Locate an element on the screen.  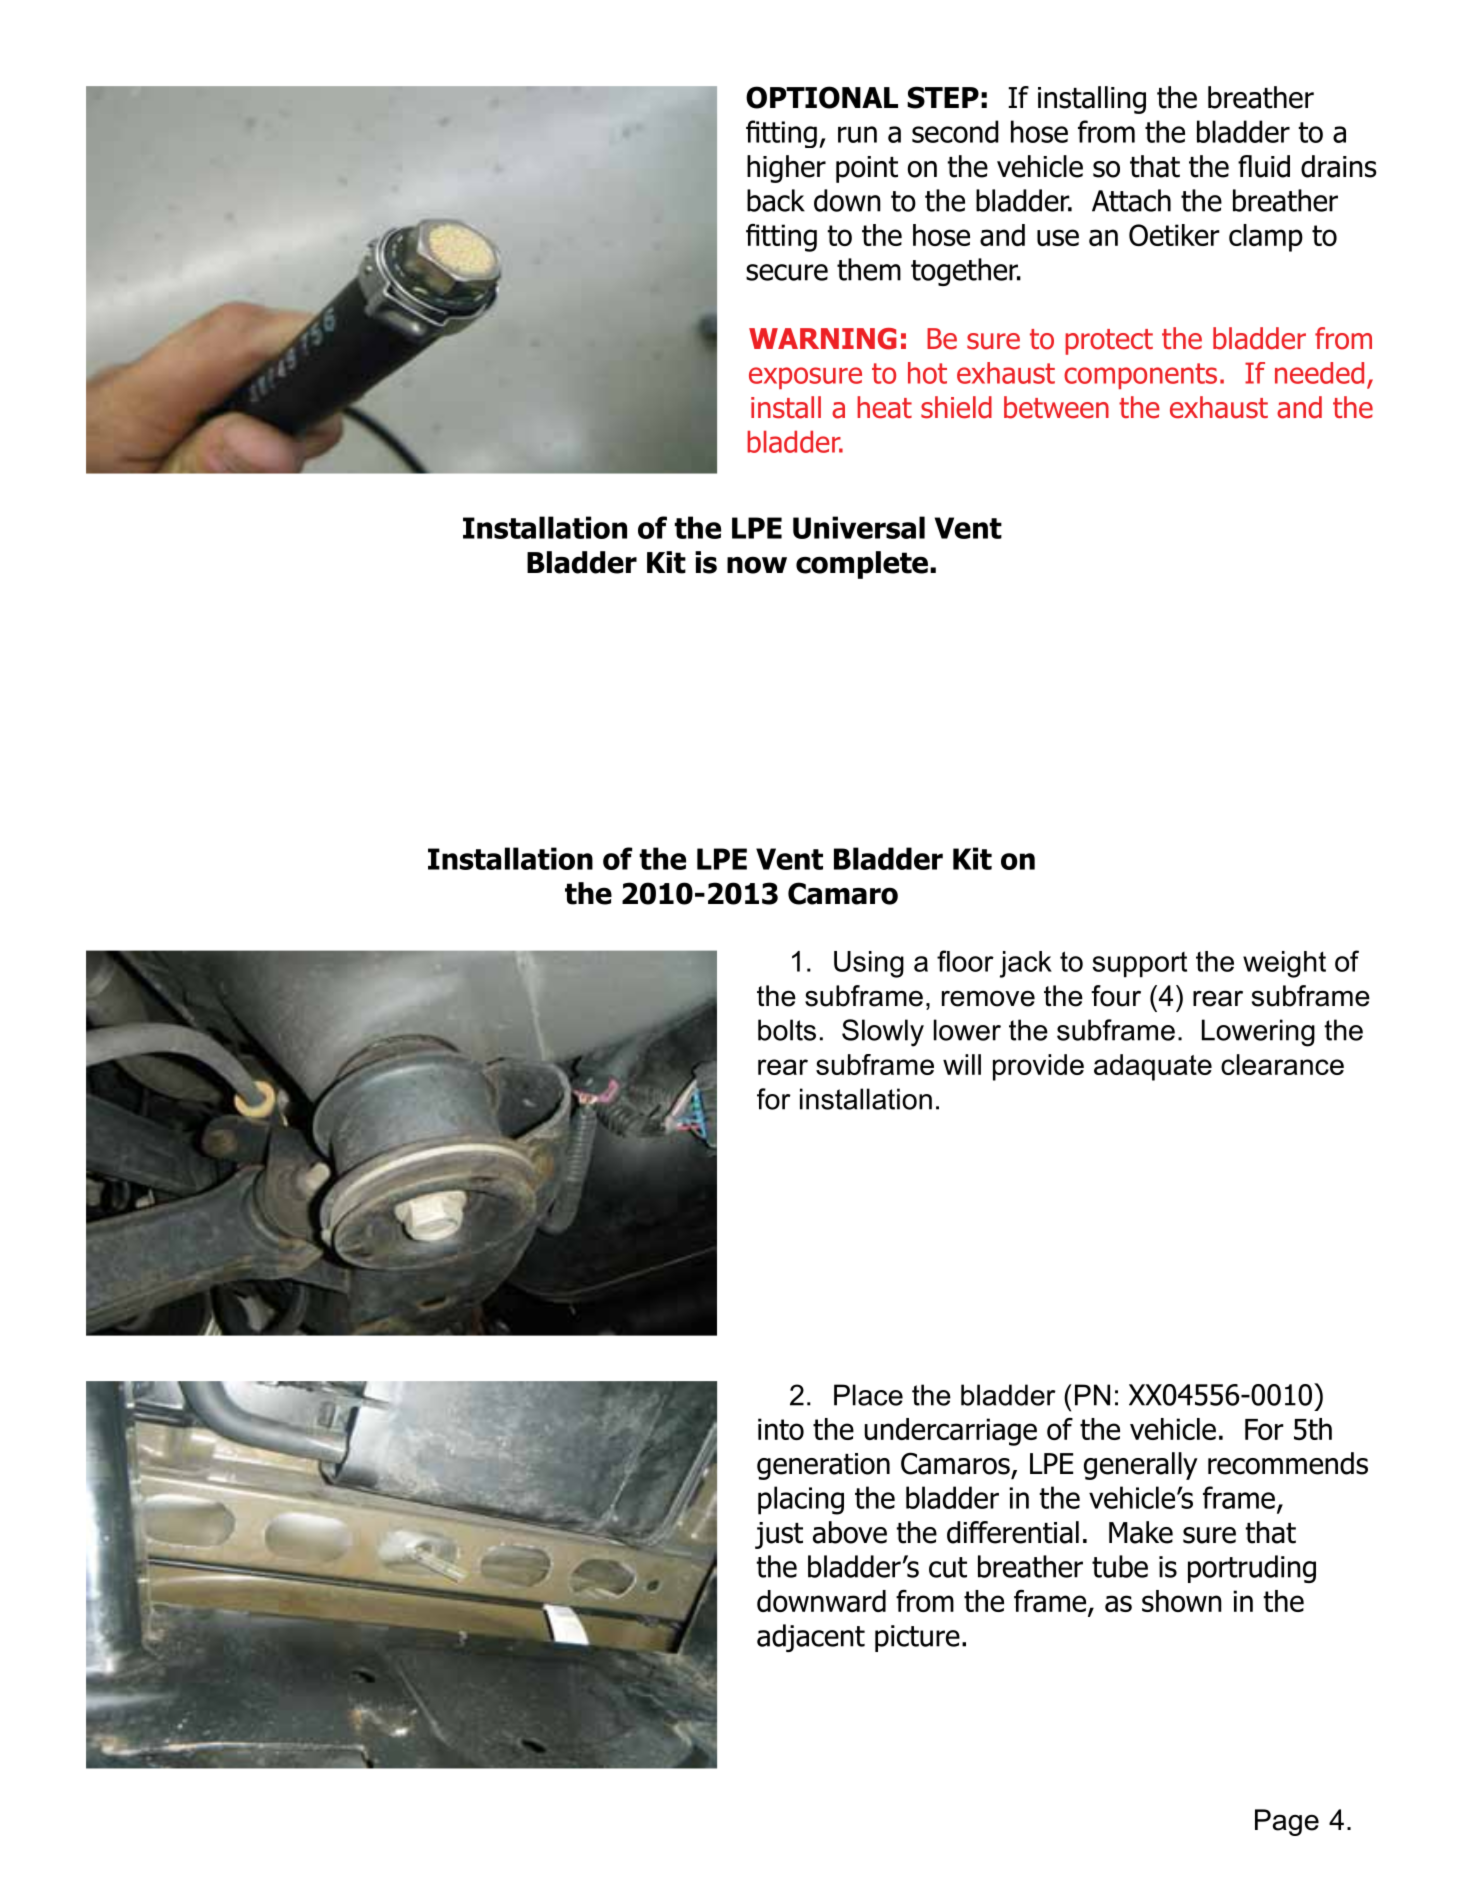
Place is located at coordinates (868, 1395).
